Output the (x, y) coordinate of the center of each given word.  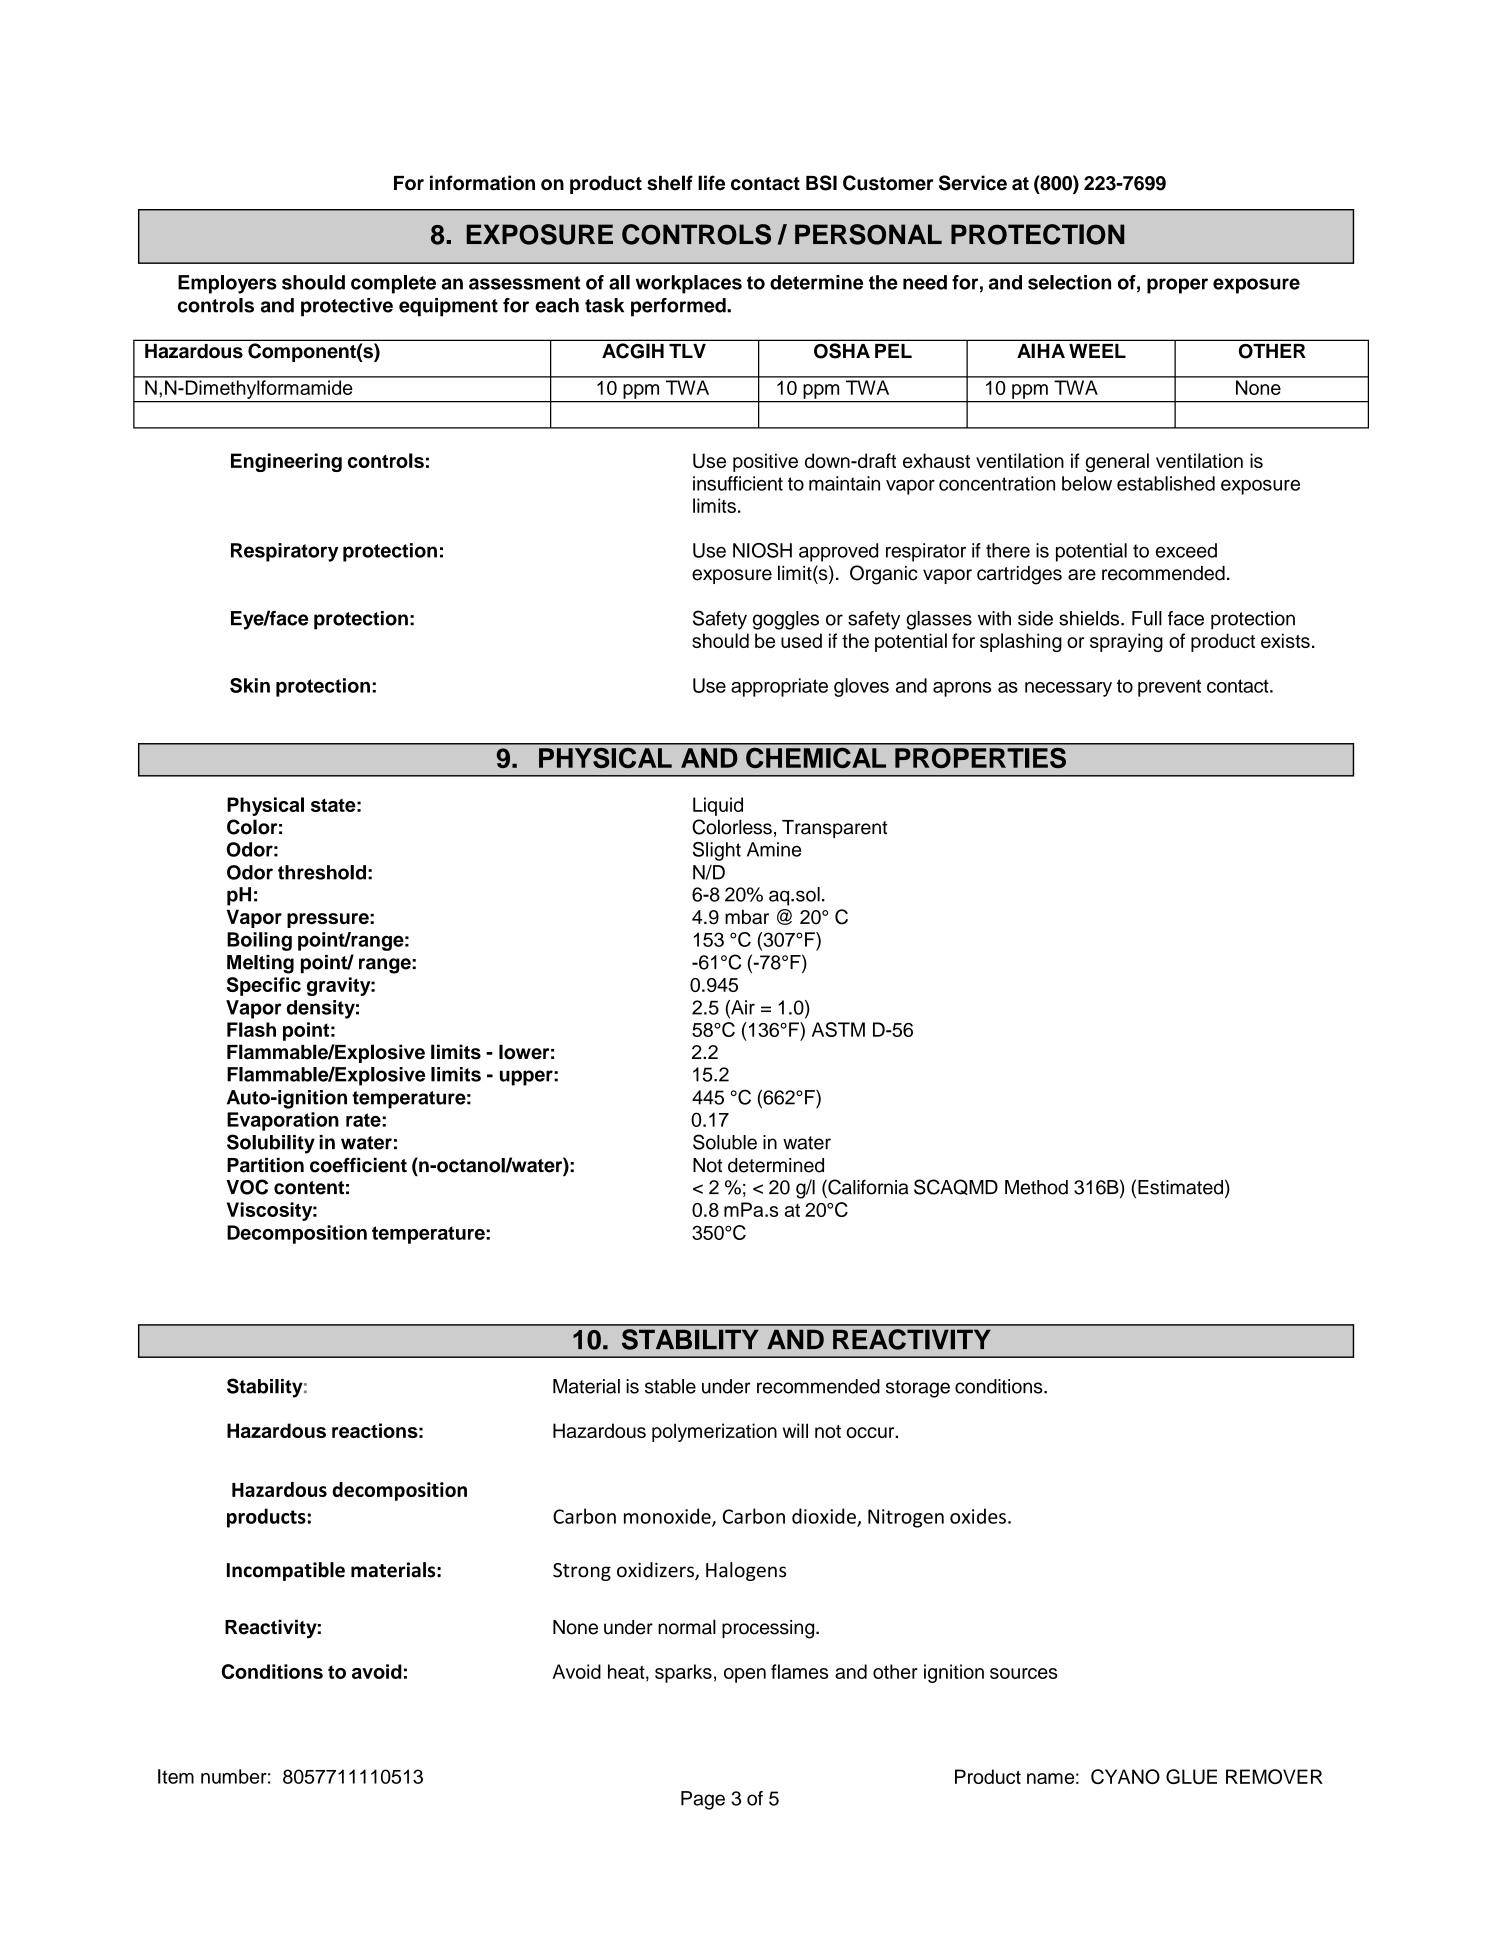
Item (176, 1776)
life (711, 183)
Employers (227, 284)
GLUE (1191, 1776)
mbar (747, 916)
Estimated (1180, 1187)
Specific (263, 986)
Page (703, 1800)
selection (1069, 282)
